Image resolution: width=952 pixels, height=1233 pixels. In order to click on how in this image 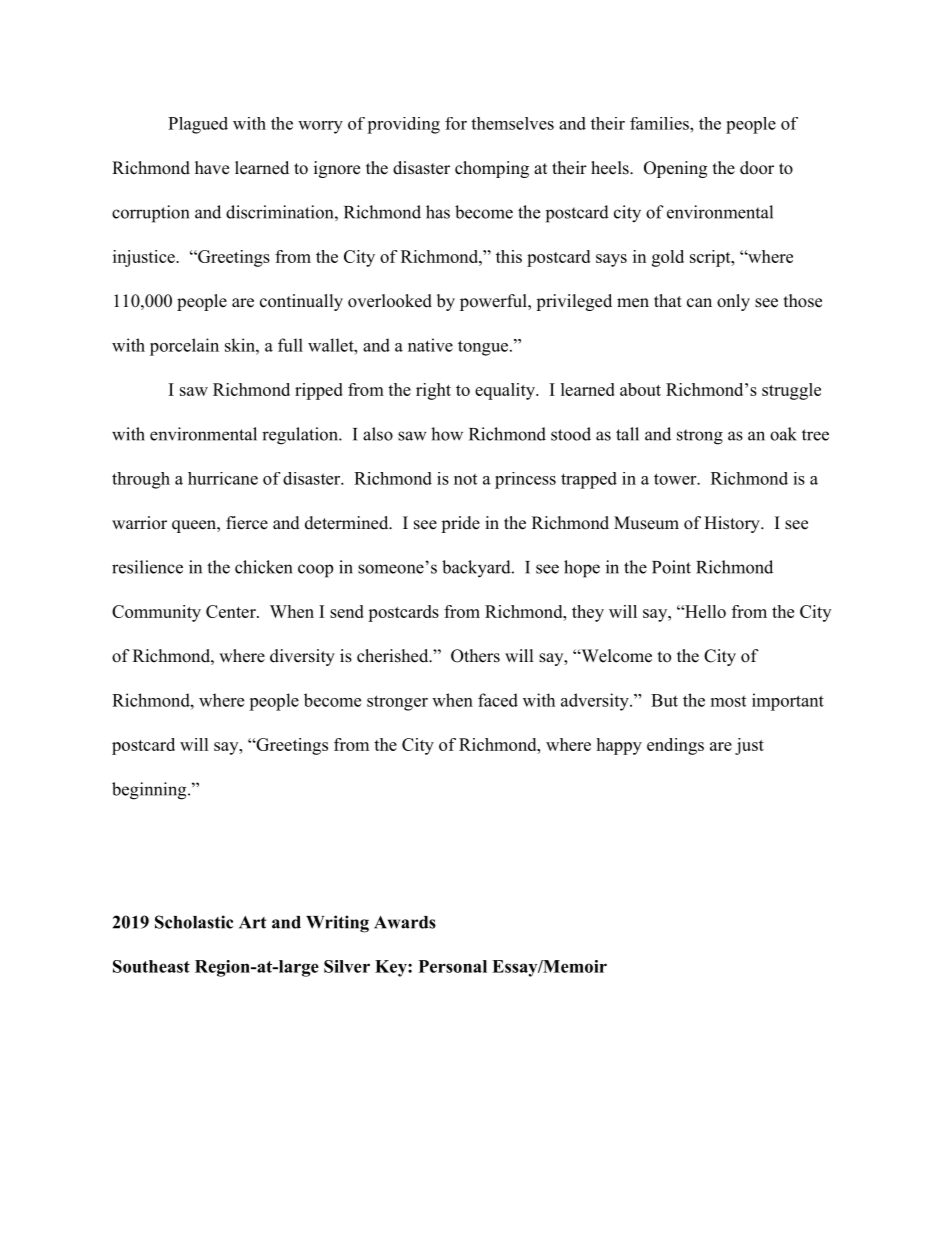, I will do `click(447, 434)`.
